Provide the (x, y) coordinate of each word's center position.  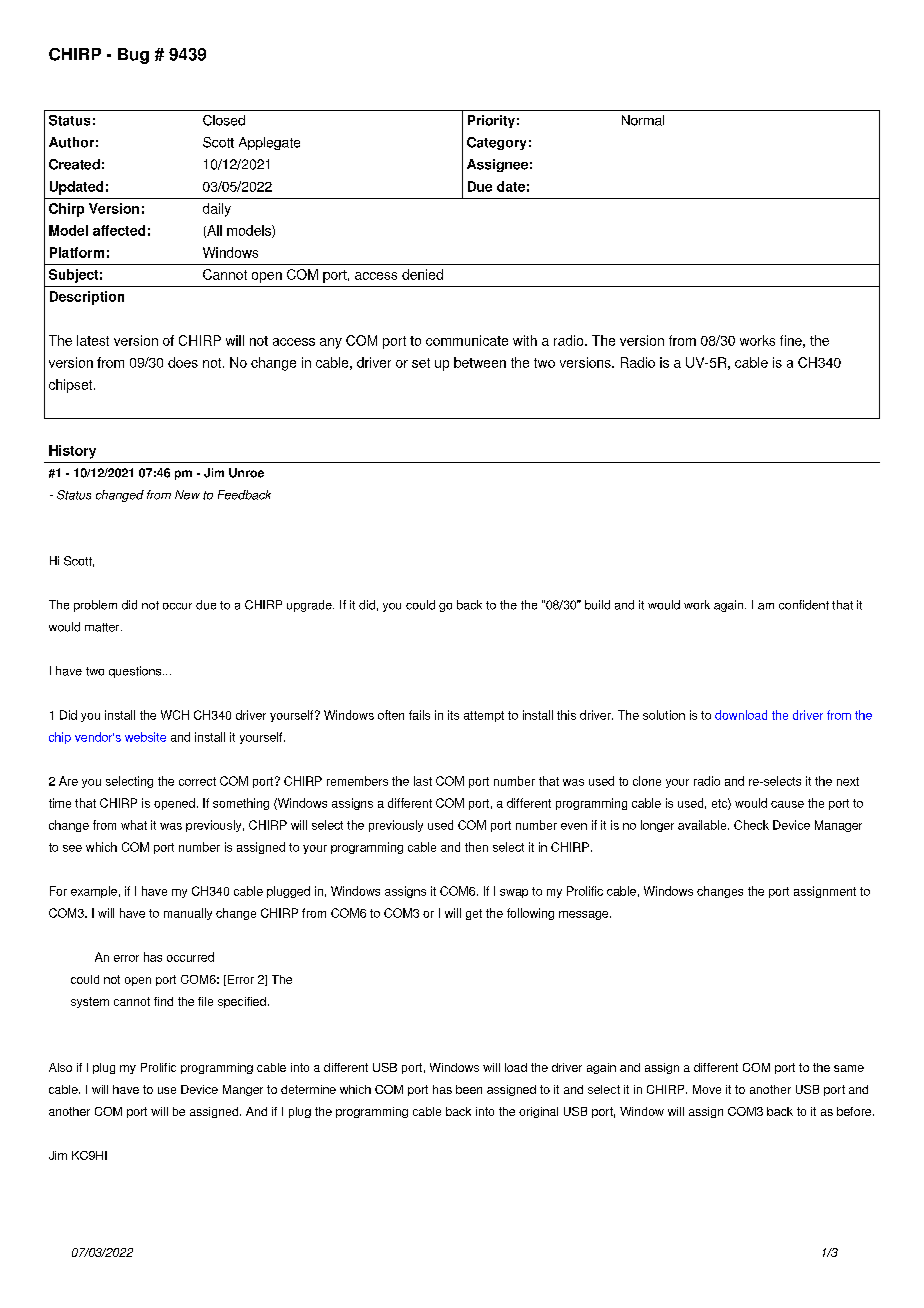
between (480, 362)
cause (787, 804)
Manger (243, 1090)
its (453, 715)
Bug (133, 56)
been (469, 1089)
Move (707, 1089)
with (525, 340)
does (183, 362)
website (145, 737)
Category (496, 143)
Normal (643, 120)
